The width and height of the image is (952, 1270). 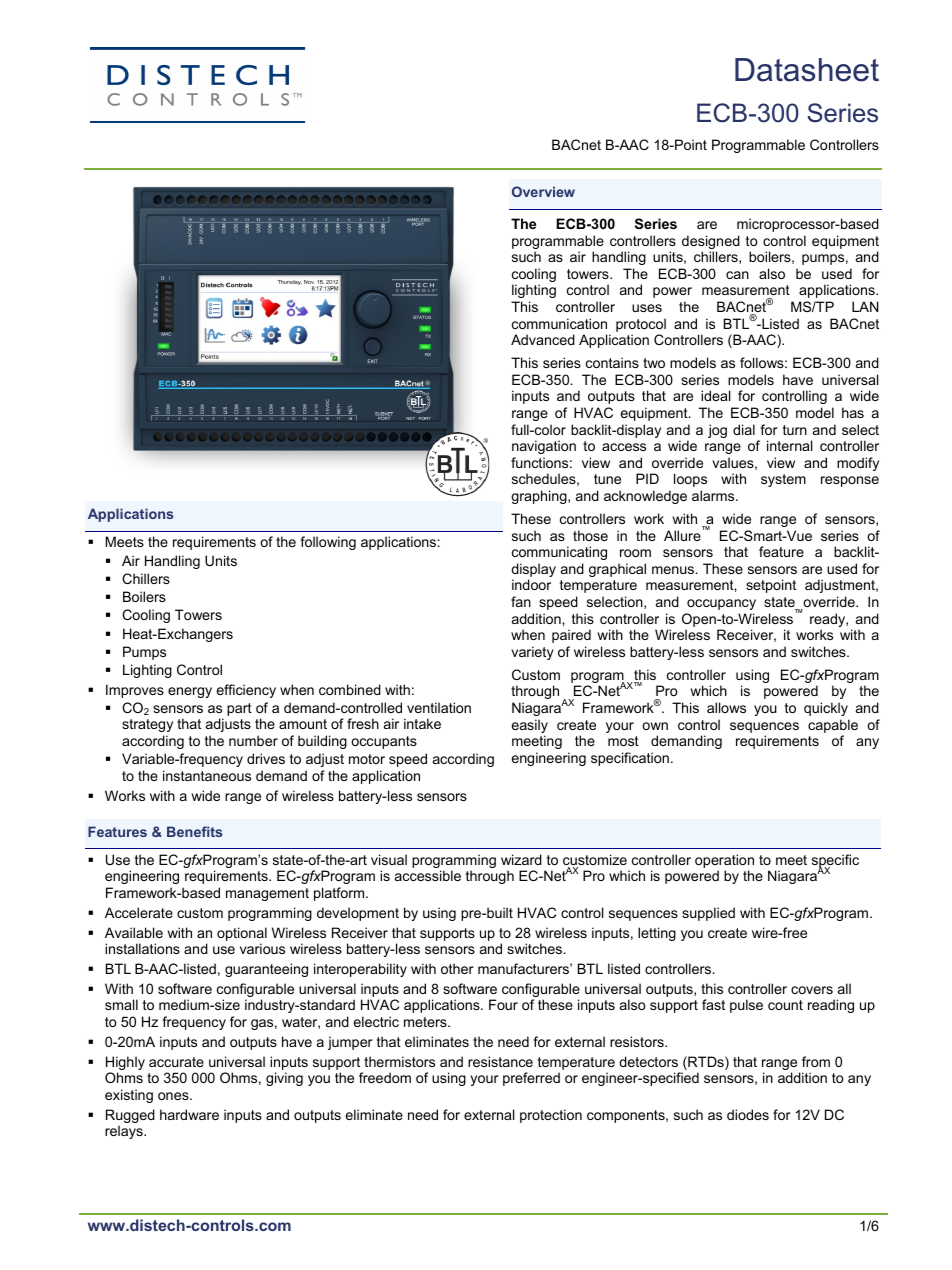 I want to click on wizard, so click(x=521, y=859).
